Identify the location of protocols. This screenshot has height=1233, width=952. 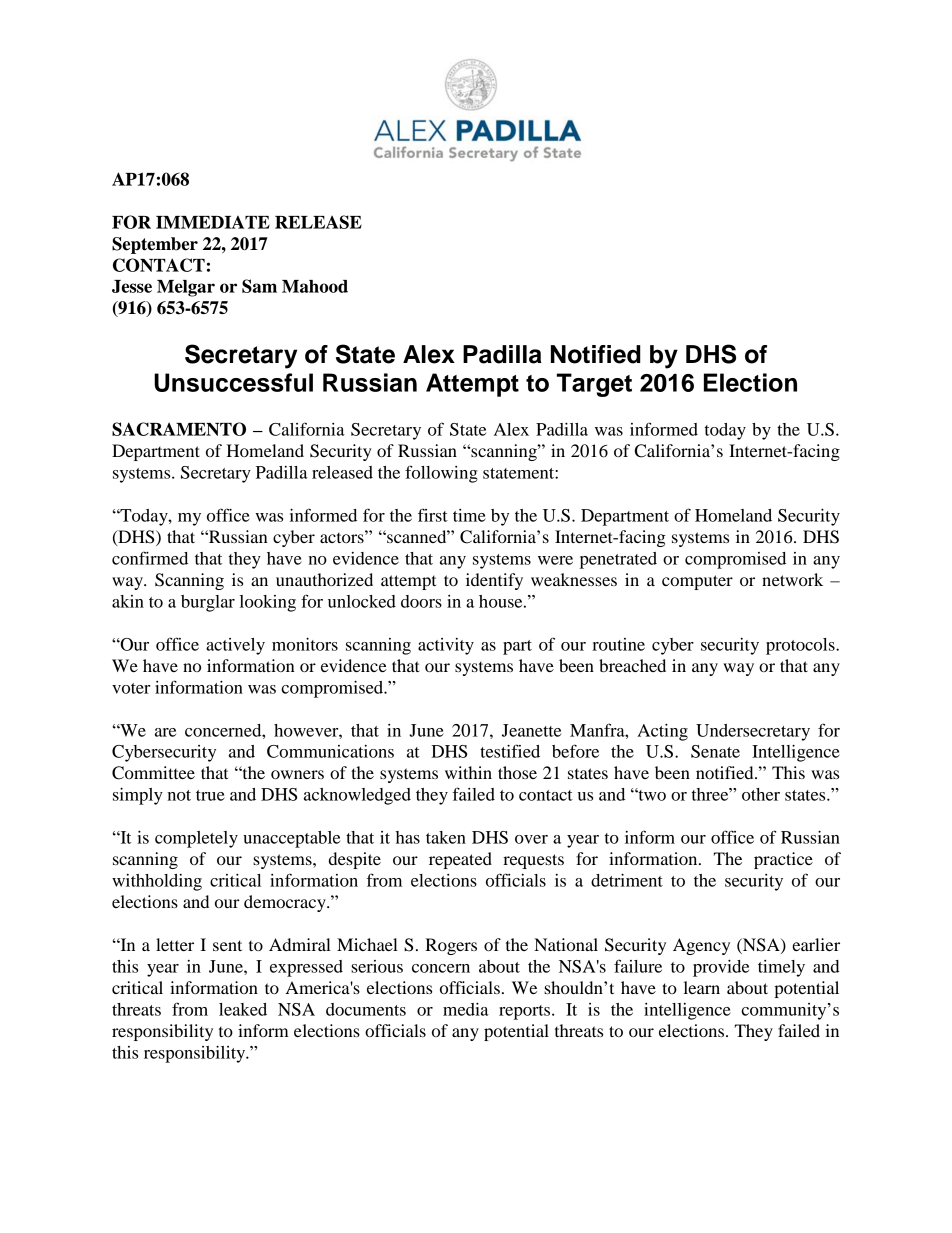
(801, 646).
